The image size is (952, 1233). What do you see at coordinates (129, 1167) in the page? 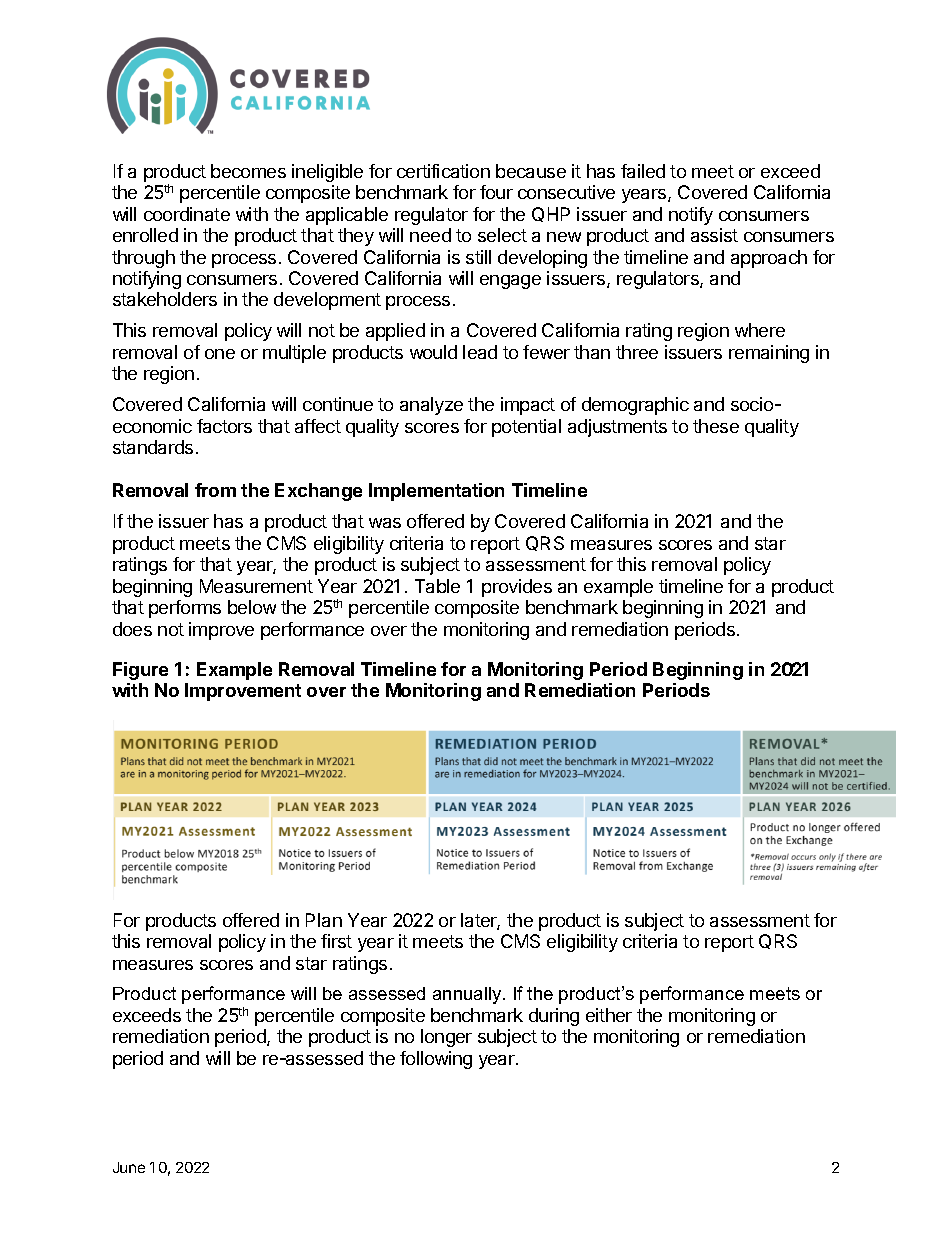
I see `June` at bounding box center [129, 1167].
